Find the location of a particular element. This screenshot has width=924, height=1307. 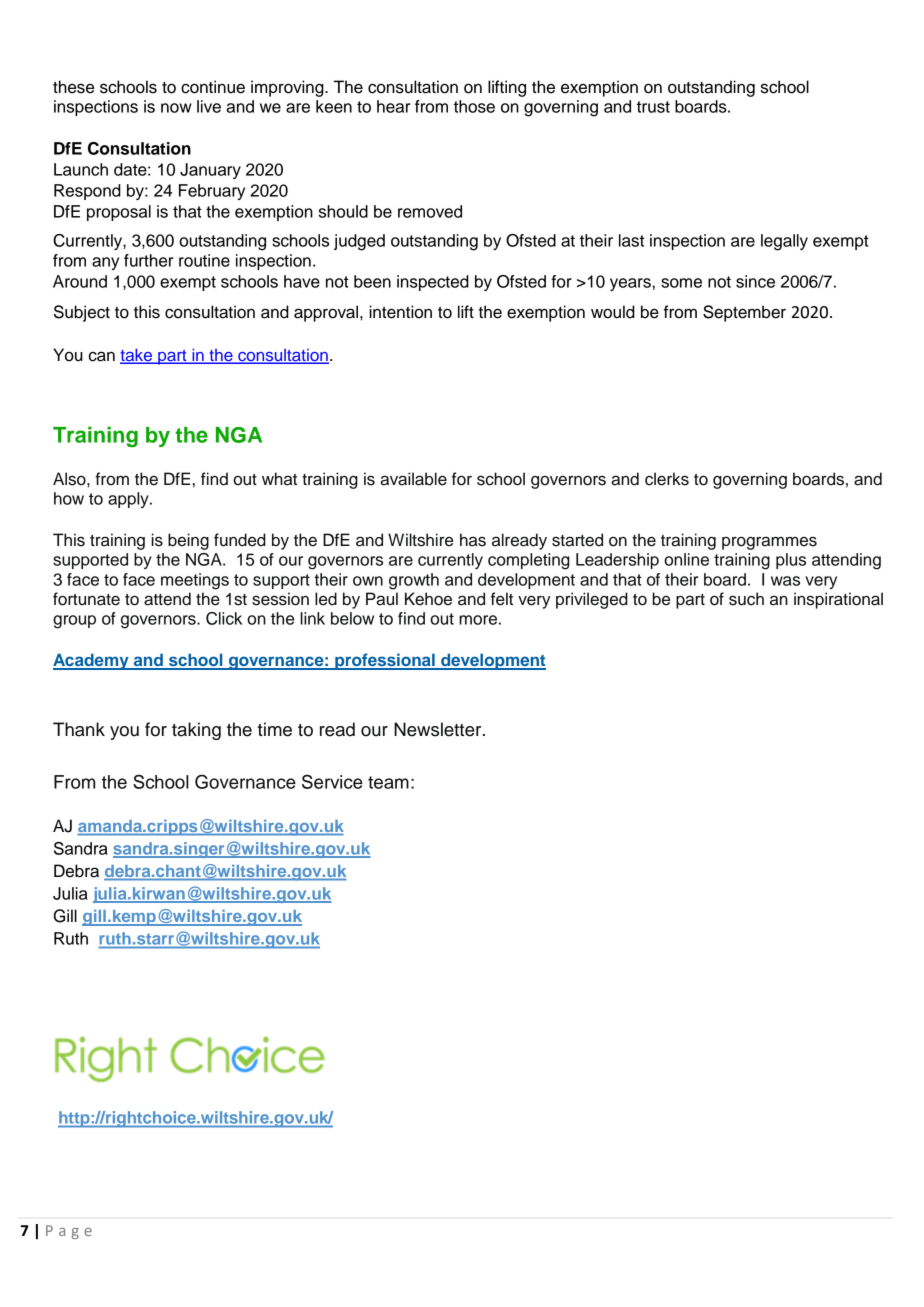

available is located at coordinates (413, 479).
